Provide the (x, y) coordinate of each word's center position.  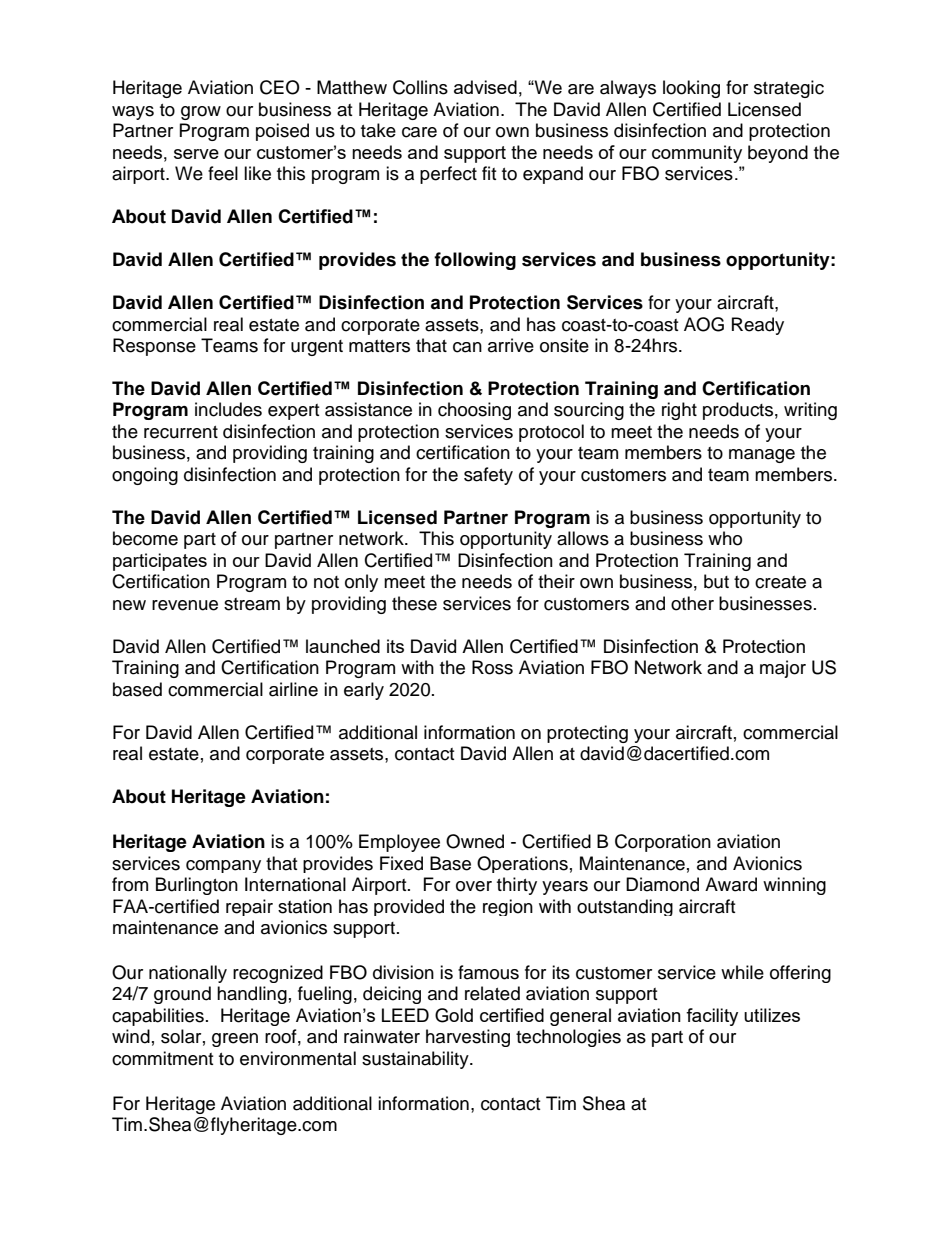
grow (201, 113)
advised (485, 87)
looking (691, 89)
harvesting (468, 1038)
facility (712, 1017)
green (235, 1040)
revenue (185, 605)
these (414, 603)
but (716, 581)
